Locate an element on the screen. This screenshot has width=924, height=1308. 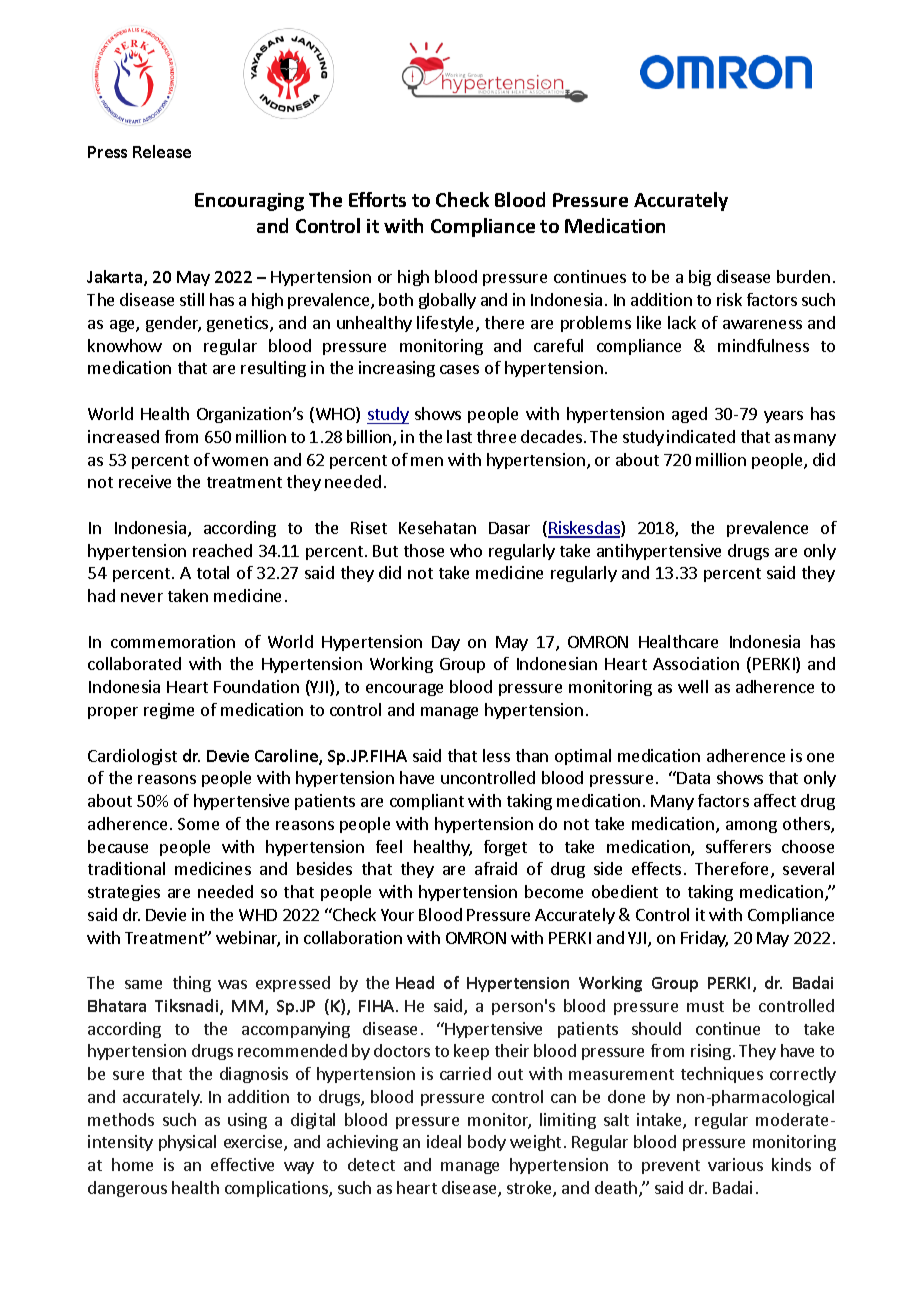
commemoration is located at coordinates (173, 641).
